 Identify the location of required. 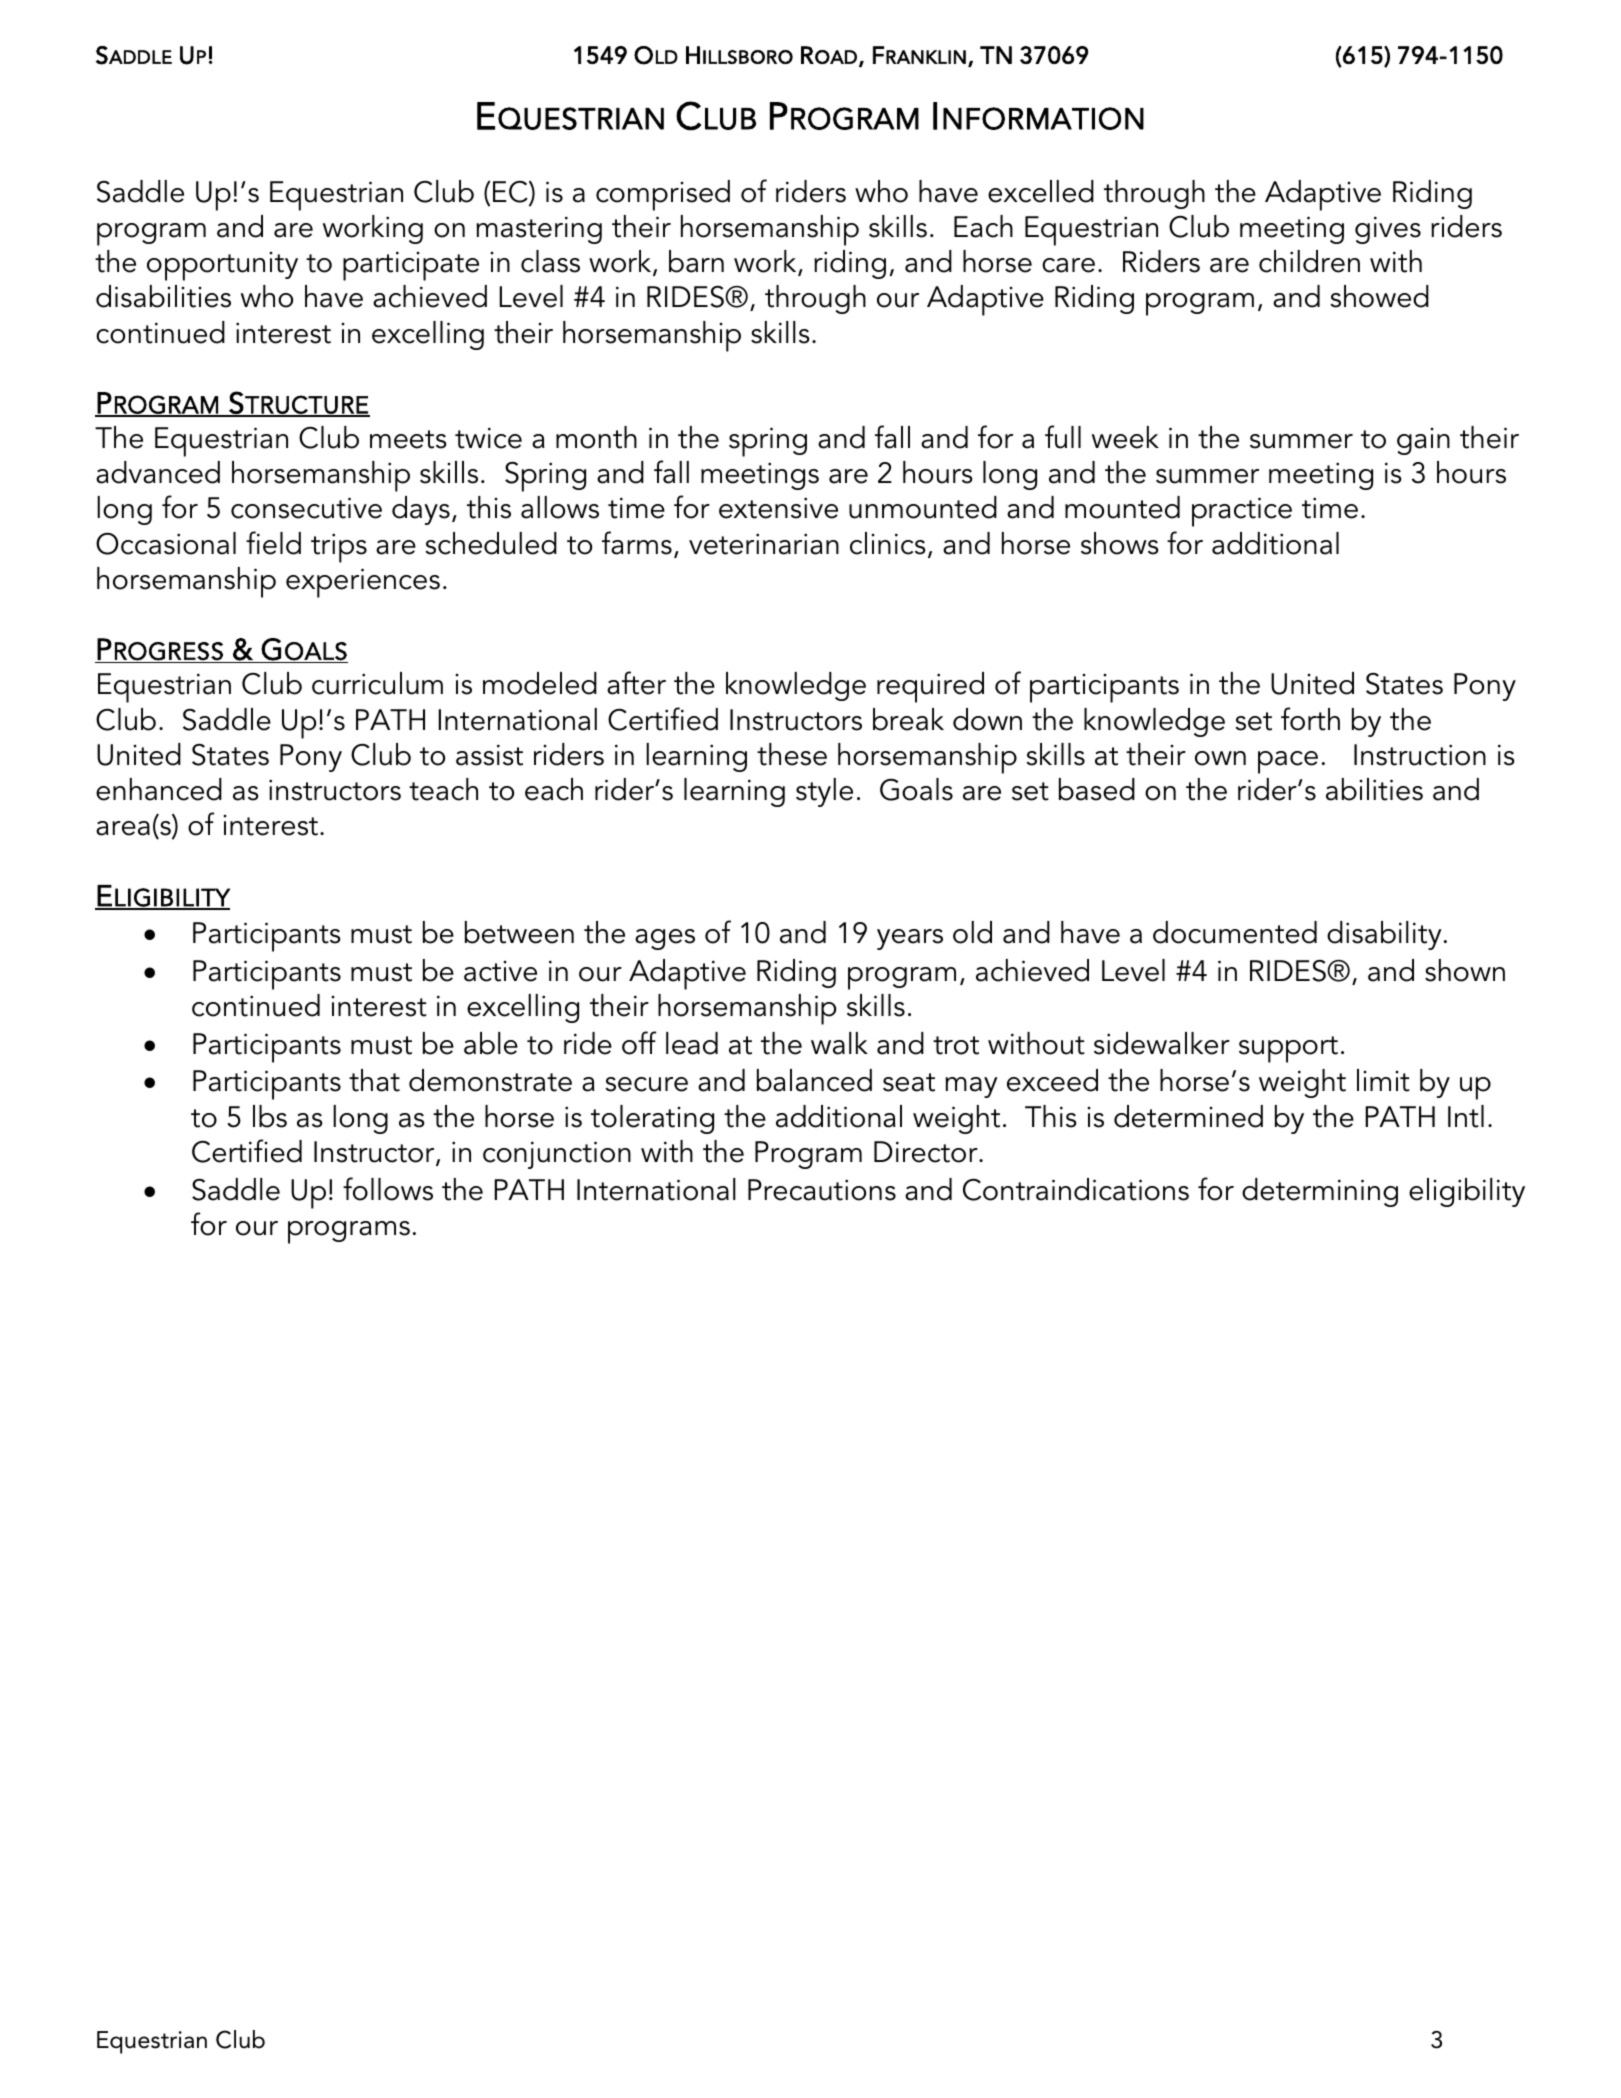
(930, 687).
